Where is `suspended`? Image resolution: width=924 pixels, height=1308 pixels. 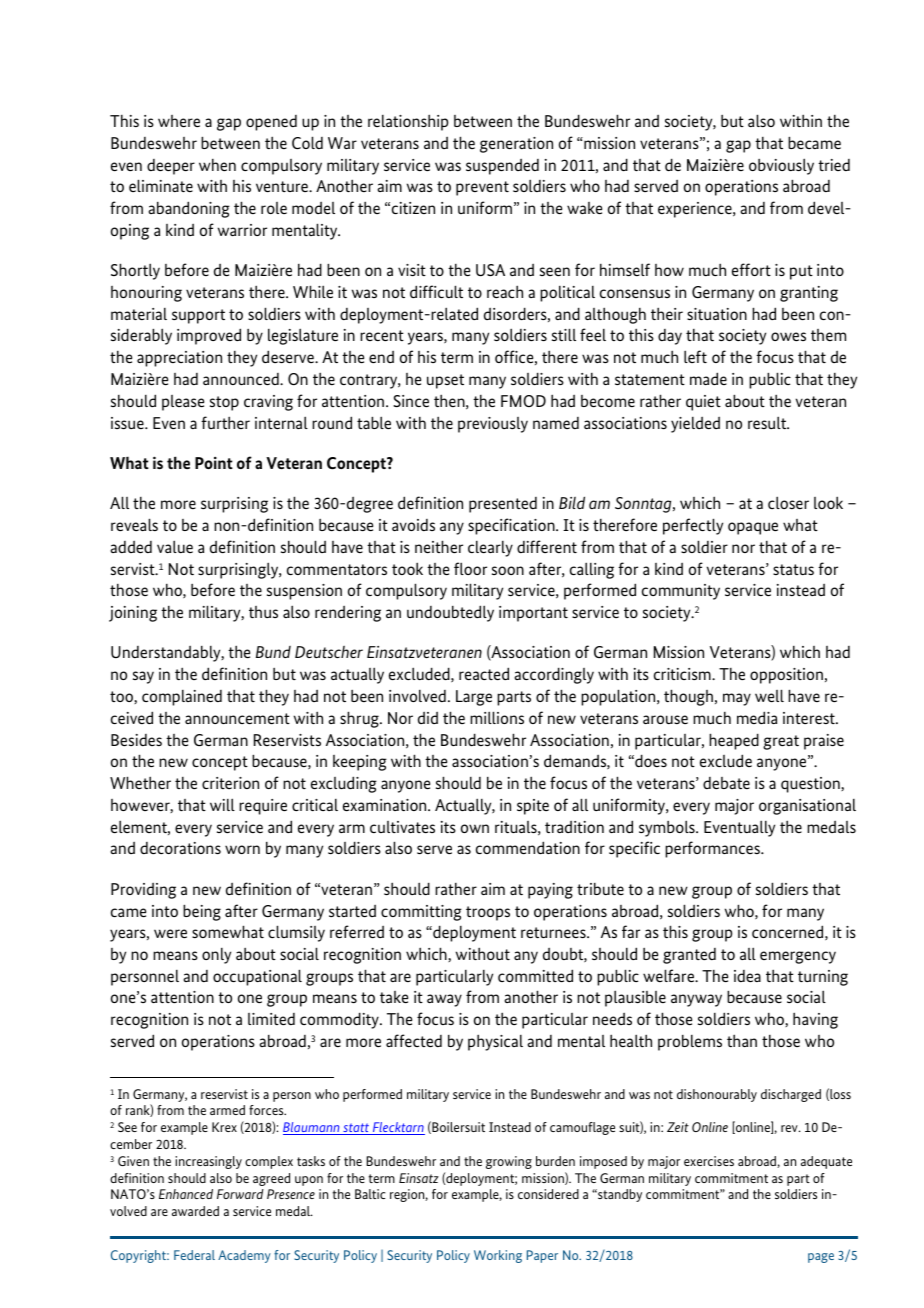
suspended is located at coordinates (502, 167).
